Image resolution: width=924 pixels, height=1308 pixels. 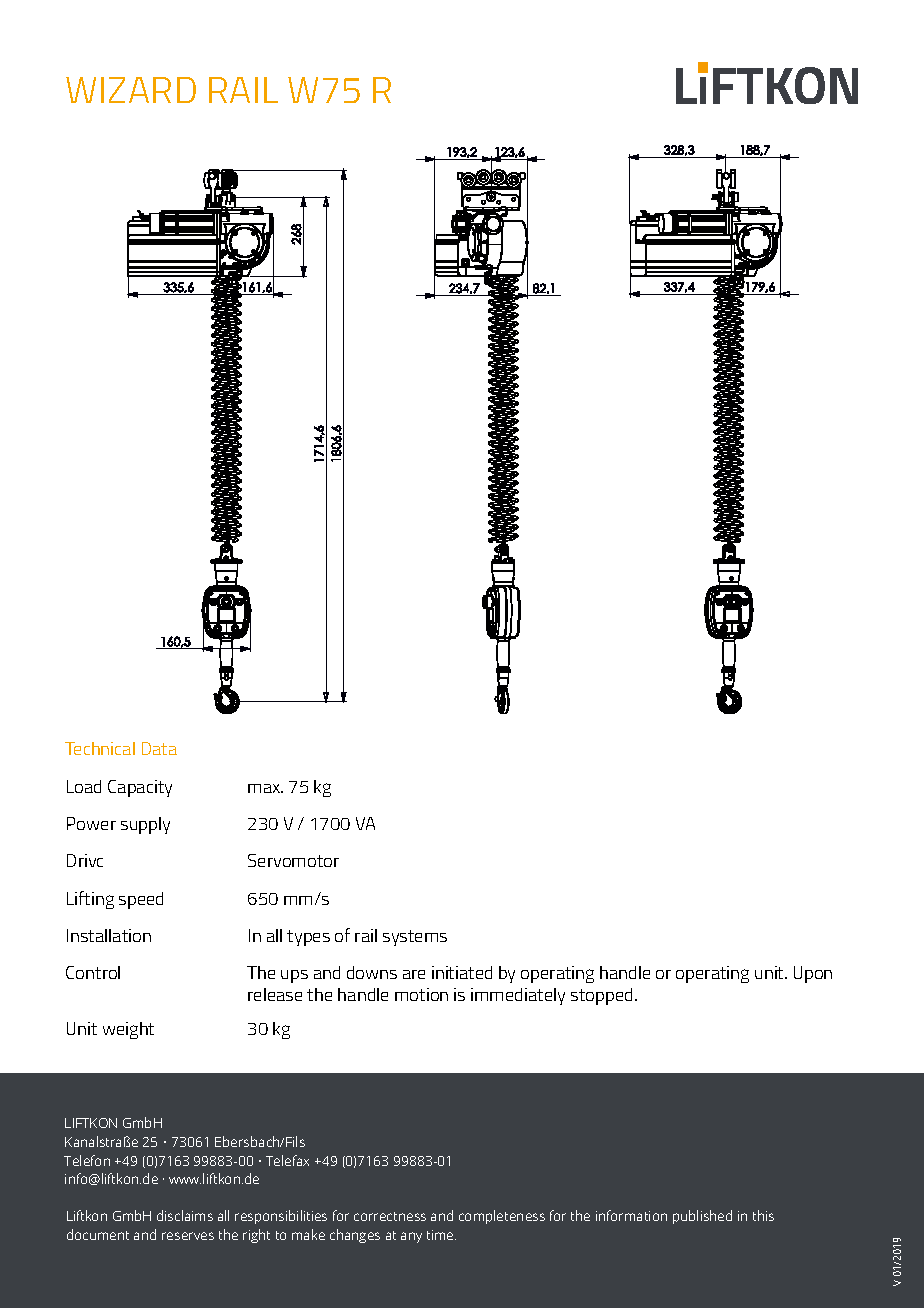 What do you see at coordinates (185, 1215) in the screenshot?
I see `disclaims` at bounding box center [185, 1215].
